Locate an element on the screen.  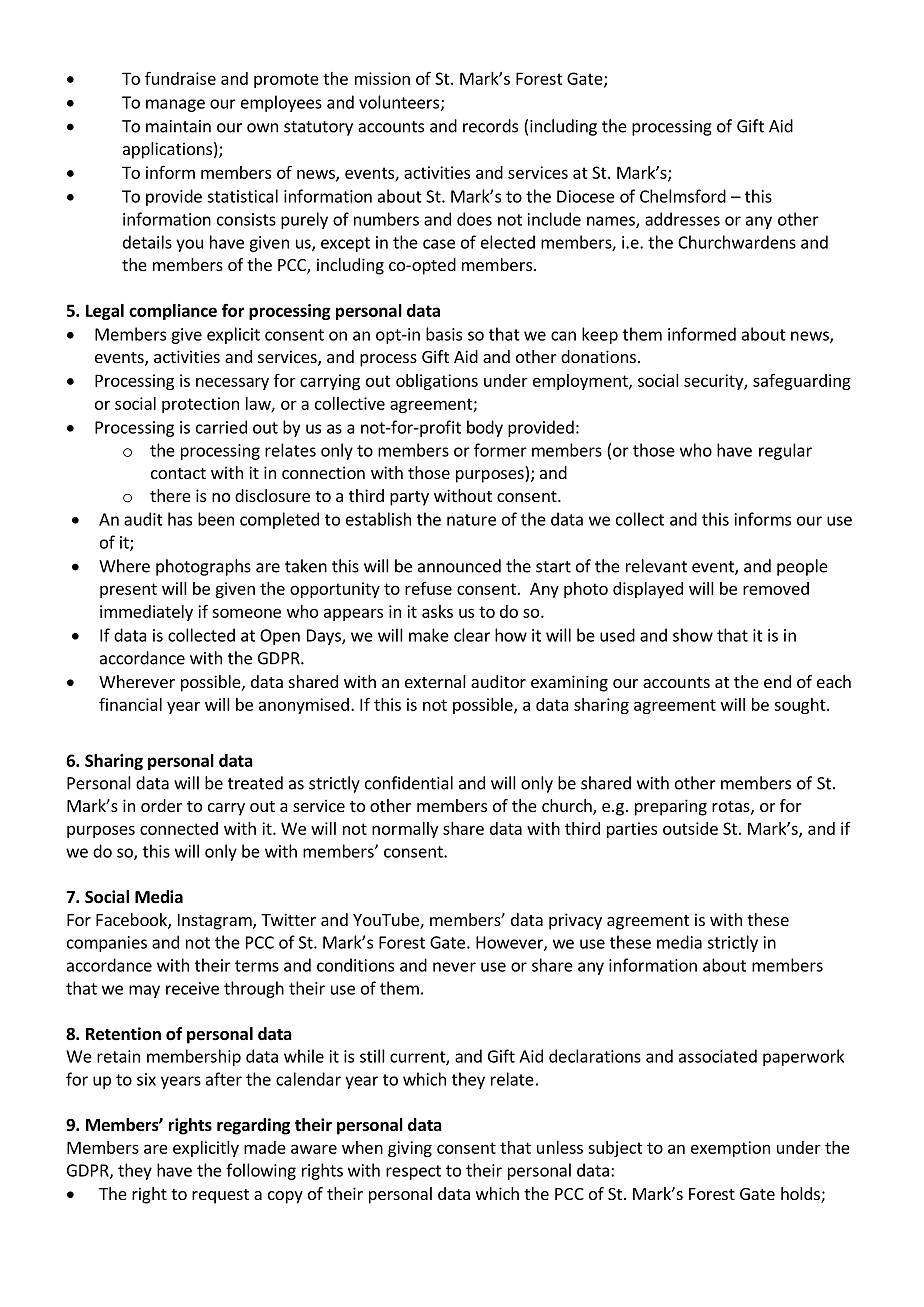
Chelmsford is located at coordinates (683, 196).
